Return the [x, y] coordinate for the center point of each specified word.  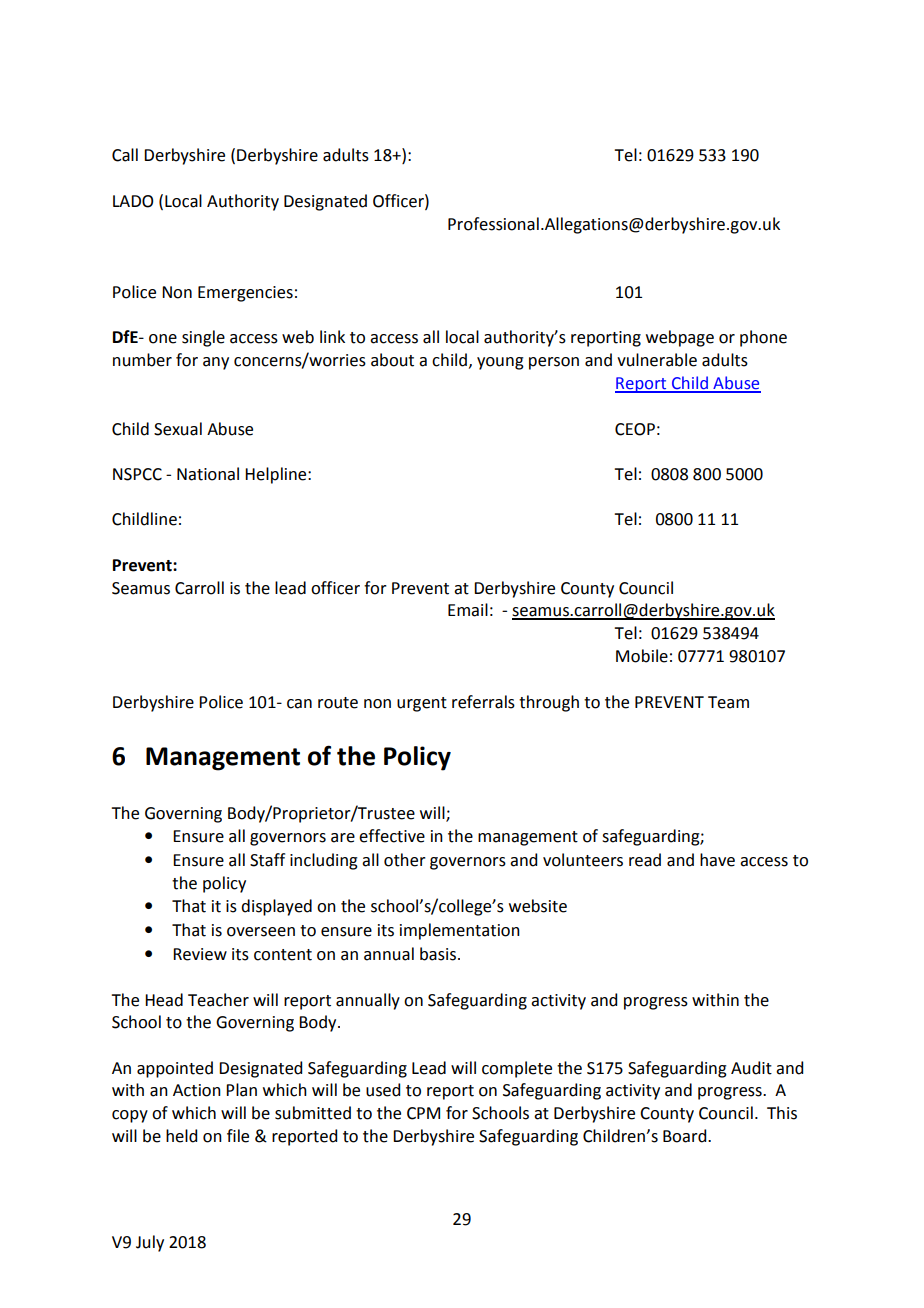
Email [468, 610]
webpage [680, 338]
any [216, 363]
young [500, 363]
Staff [267, 860]
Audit [751, 1068]
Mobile [642, 656]
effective [392, 836]
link [332, 336]
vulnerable [657, 360]
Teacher [218, 1000]
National [208, 474]
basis [438, 954]
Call [125, 155]
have [717, 860]
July [150, 1243]
